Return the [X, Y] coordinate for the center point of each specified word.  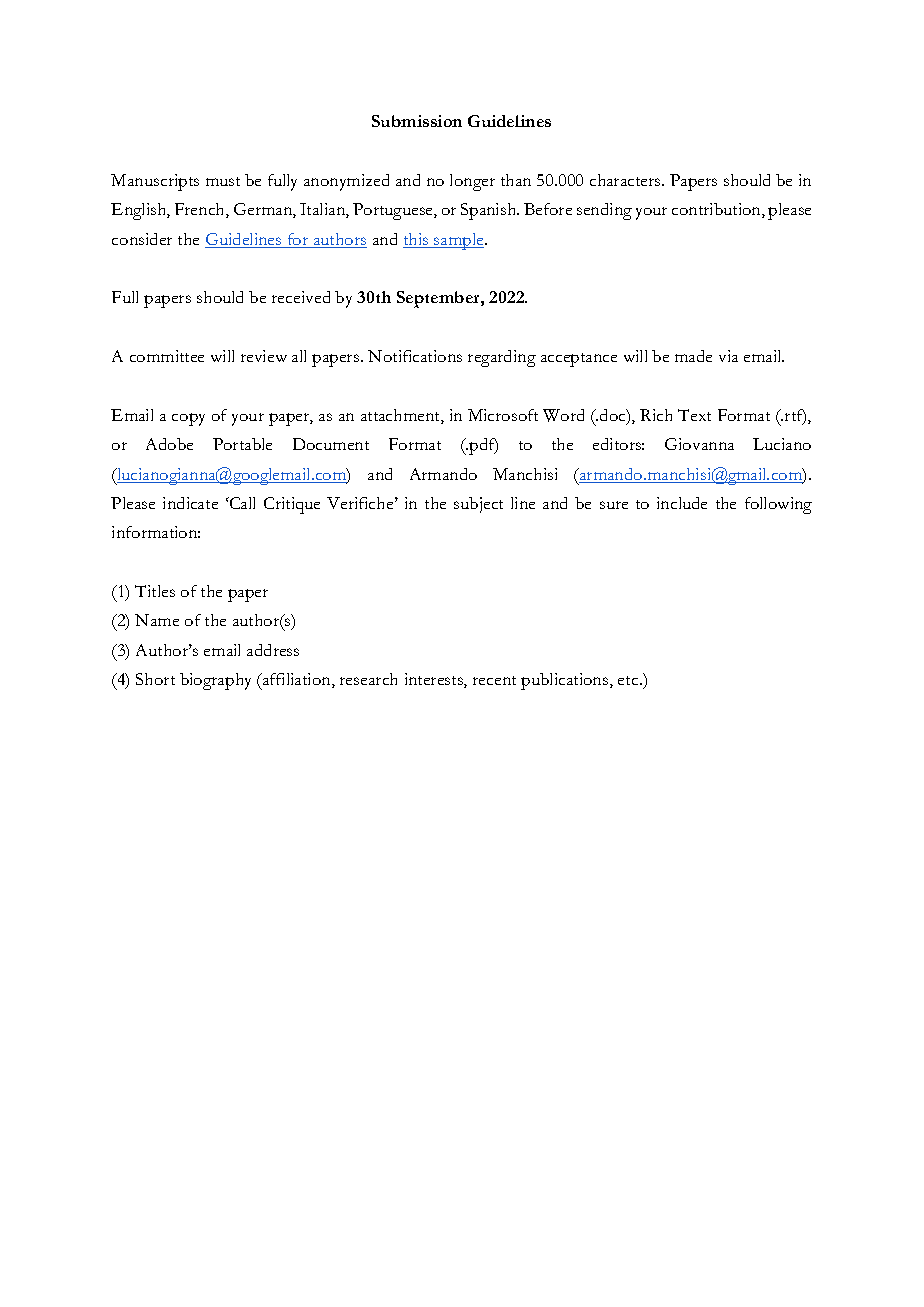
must [223, 181]
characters [626, 180]
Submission [417, 121]
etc [629, 680]
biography [215, 681]
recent [494, 680]
